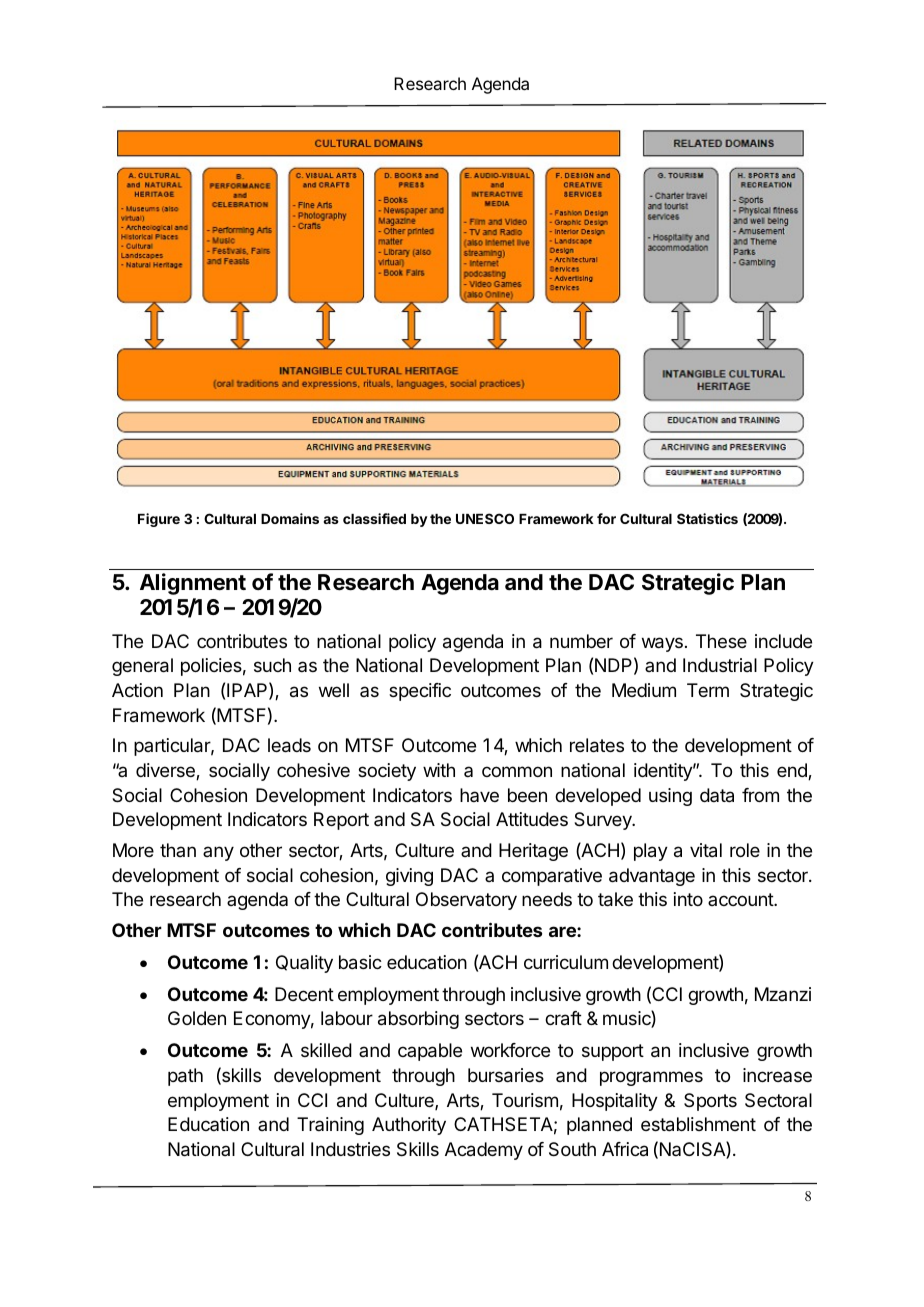  I want to click on path, so click(185, 1077).
